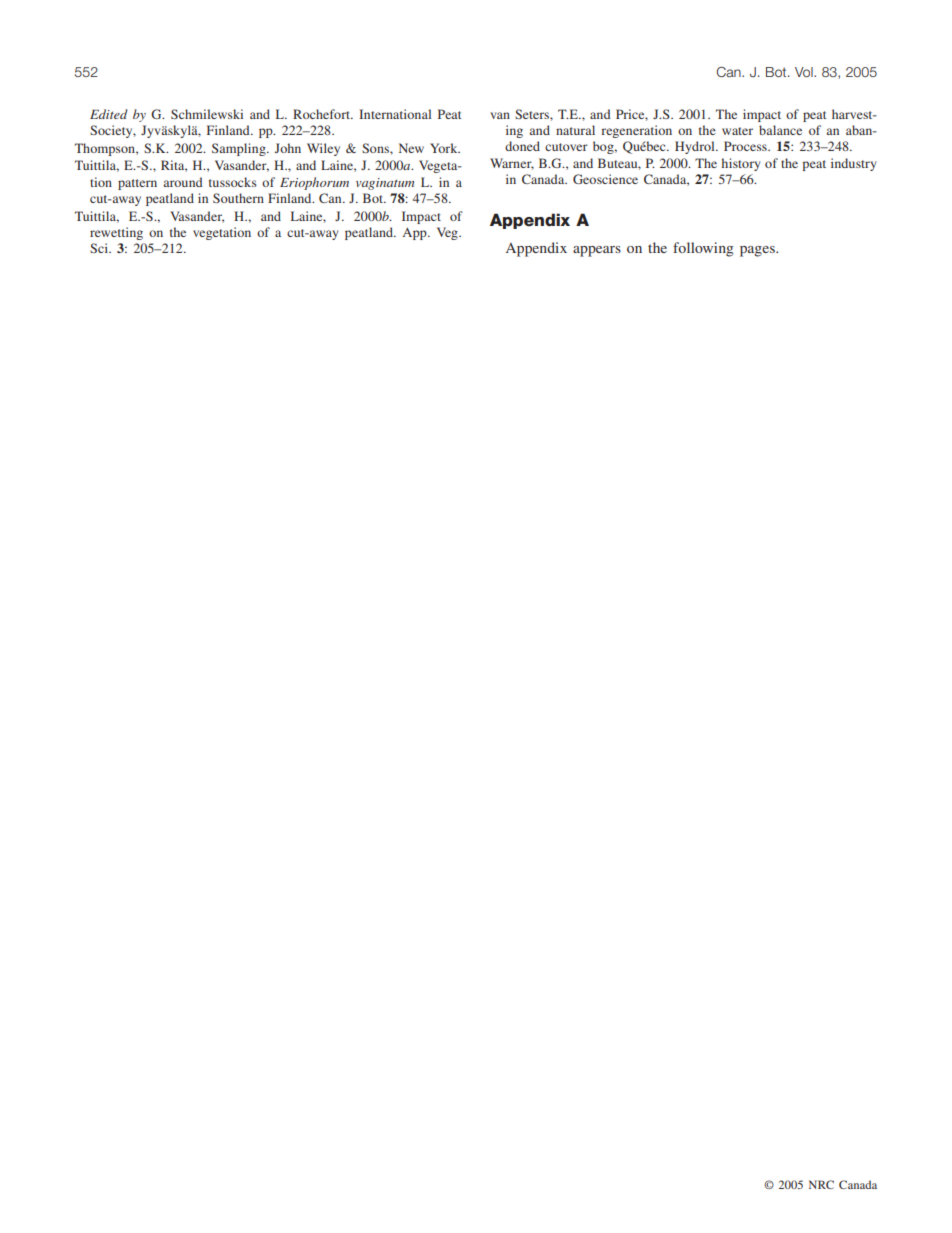  I want to click on following, so click(703, 249).
